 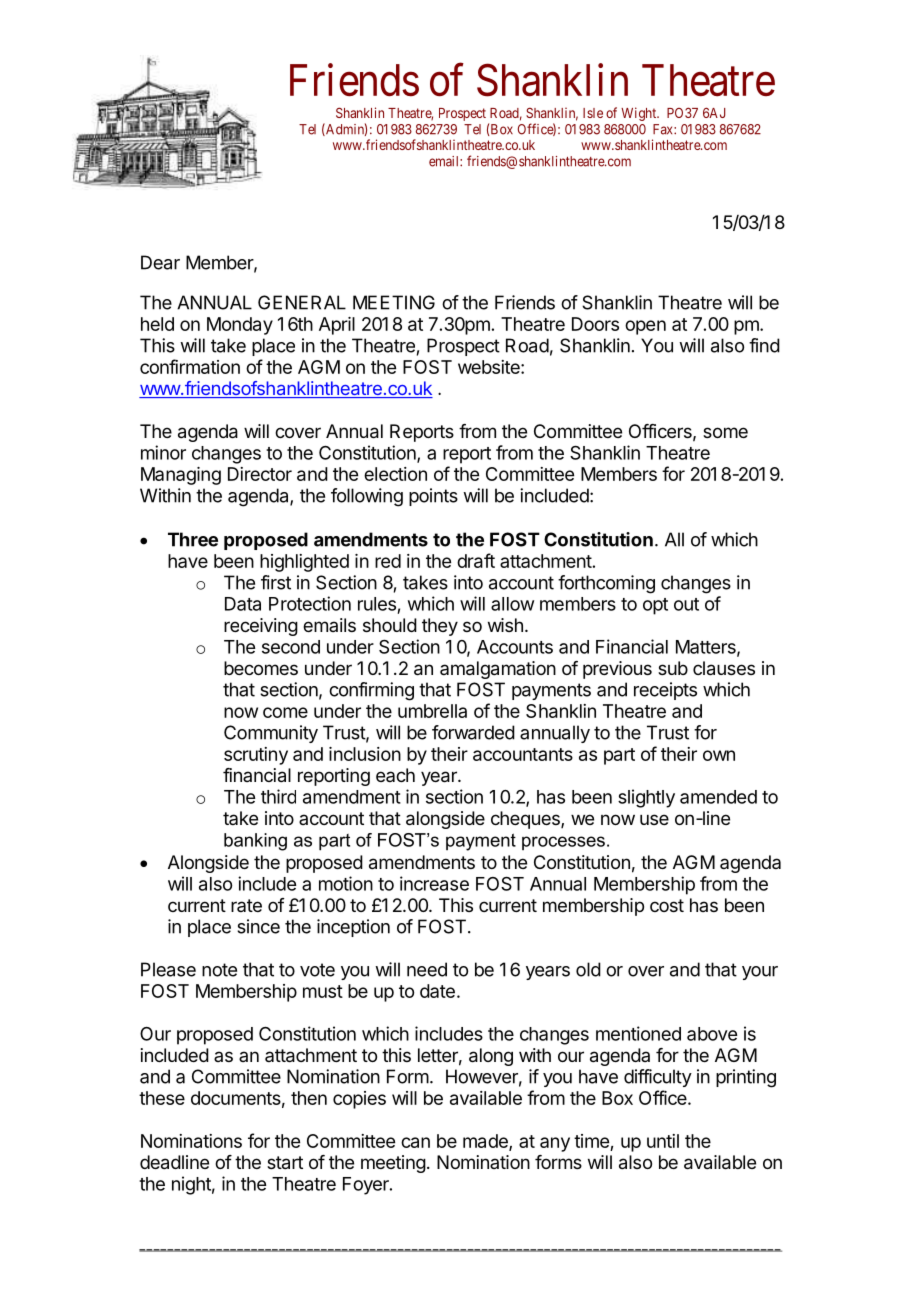 What do you see at coordinates (160, 262) in the screenshot?
I see `Dear` at bounding box center [160, 262].
